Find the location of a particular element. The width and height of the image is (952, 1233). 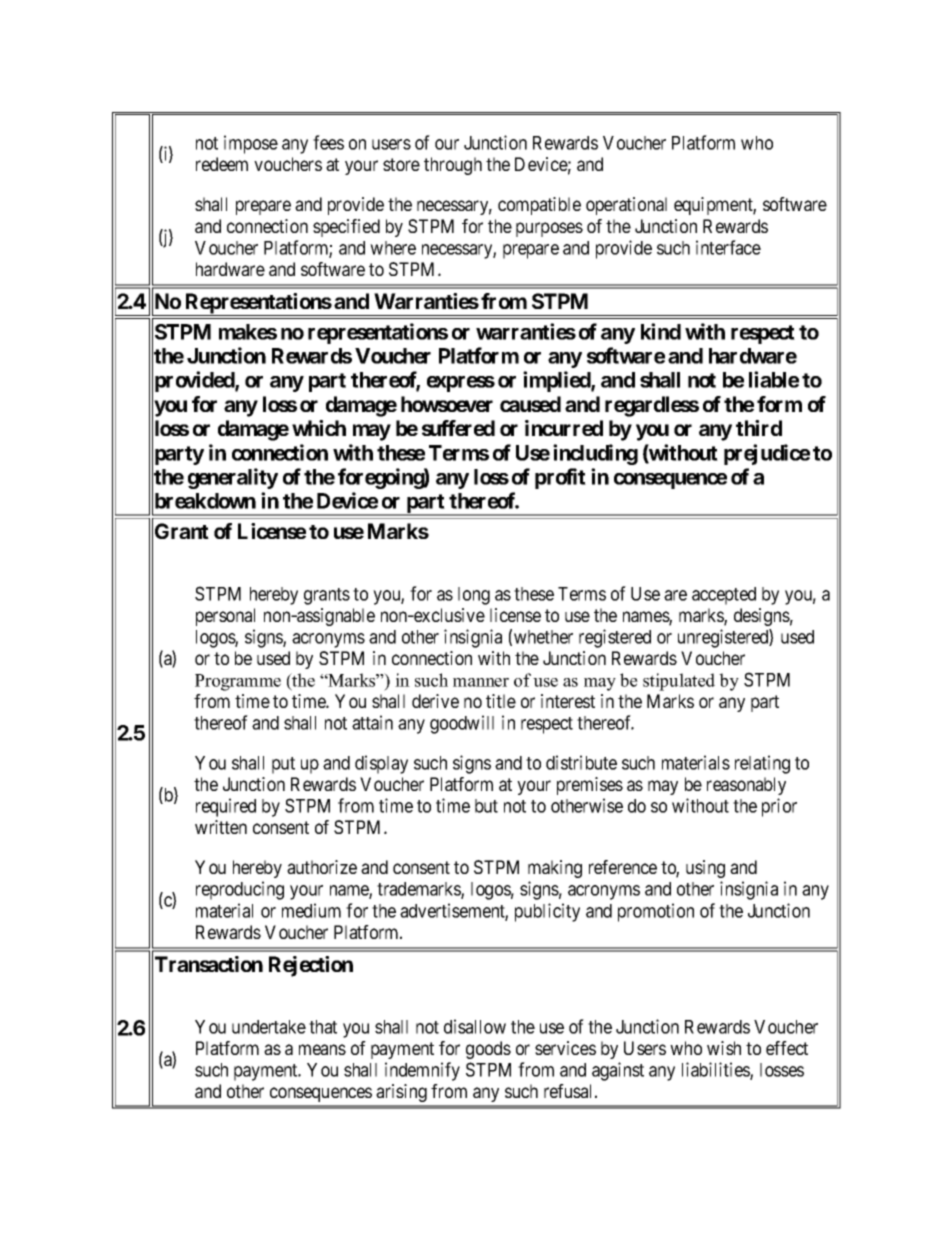

personal is located at coordinates (225, 617).
